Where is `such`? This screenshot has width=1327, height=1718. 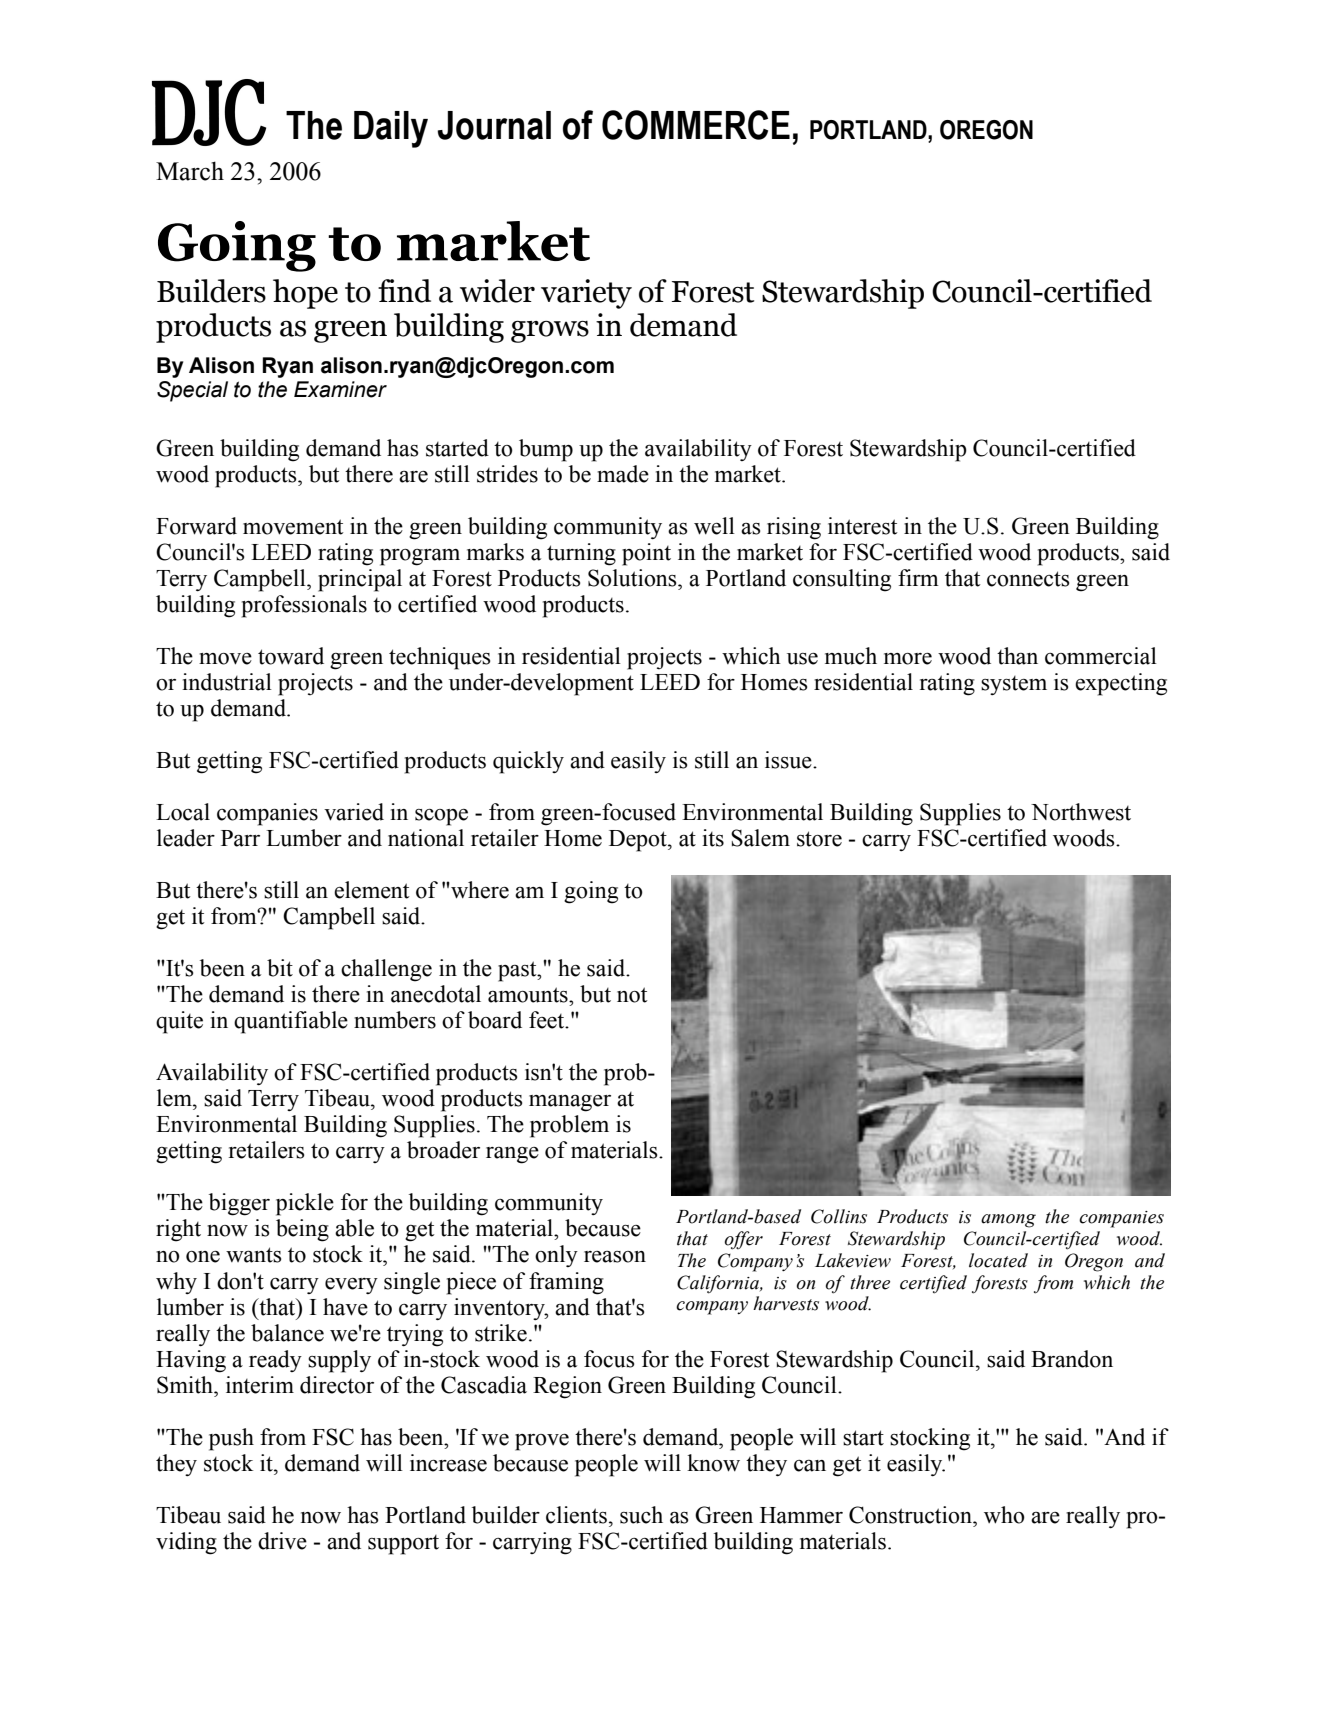 such is located at coordinates (641, 1515).
